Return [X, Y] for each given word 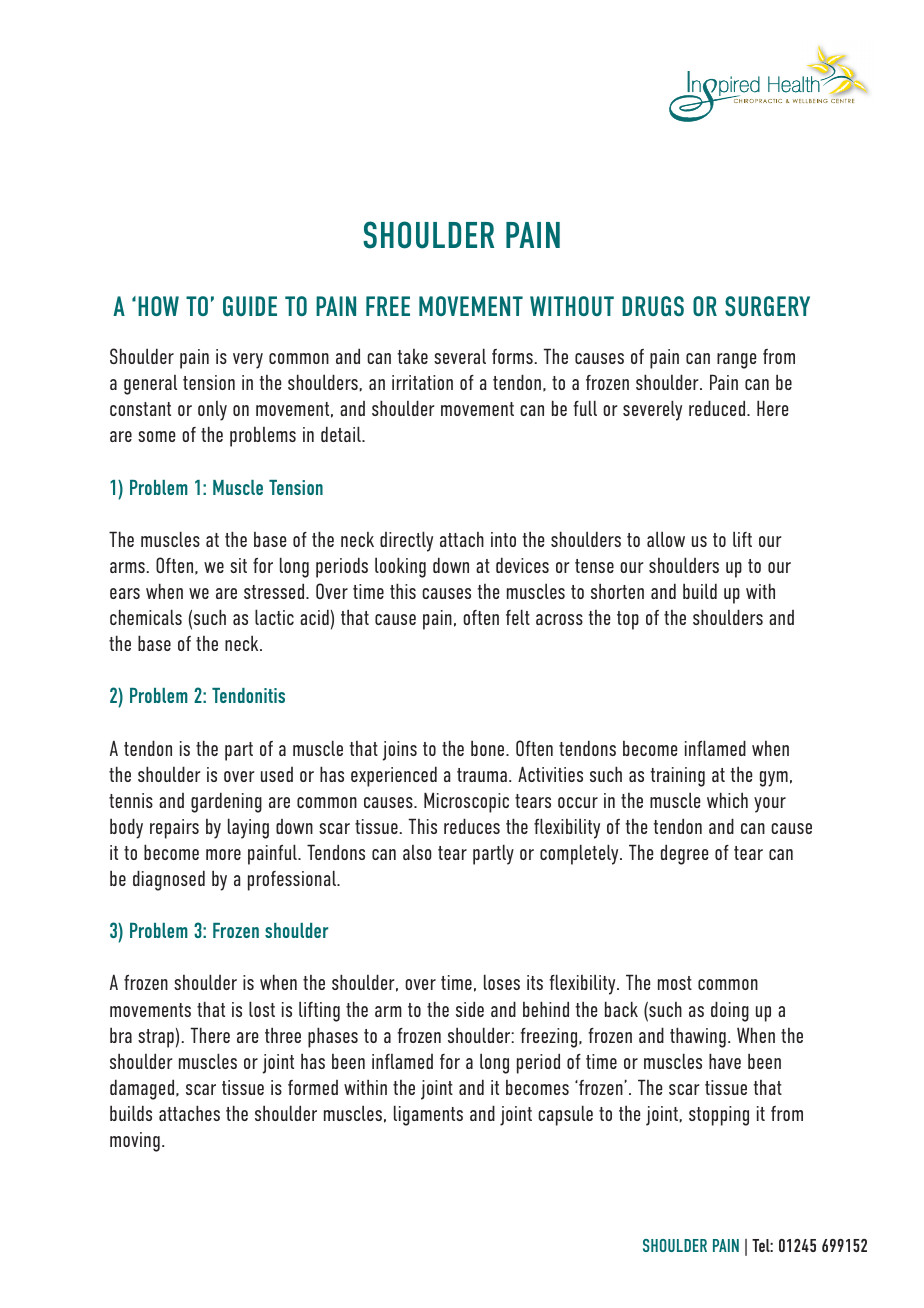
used [277, 774]
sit [238, 565]
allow [666, 539]
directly [406, 541]
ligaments [428, 1115]
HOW [158, 306]
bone [489, 748]
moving [135, 1142]
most [675, 983]
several [460, 356]
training [678, 777]
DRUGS [653, 306]
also [417, 852]
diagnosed [169, 880]
